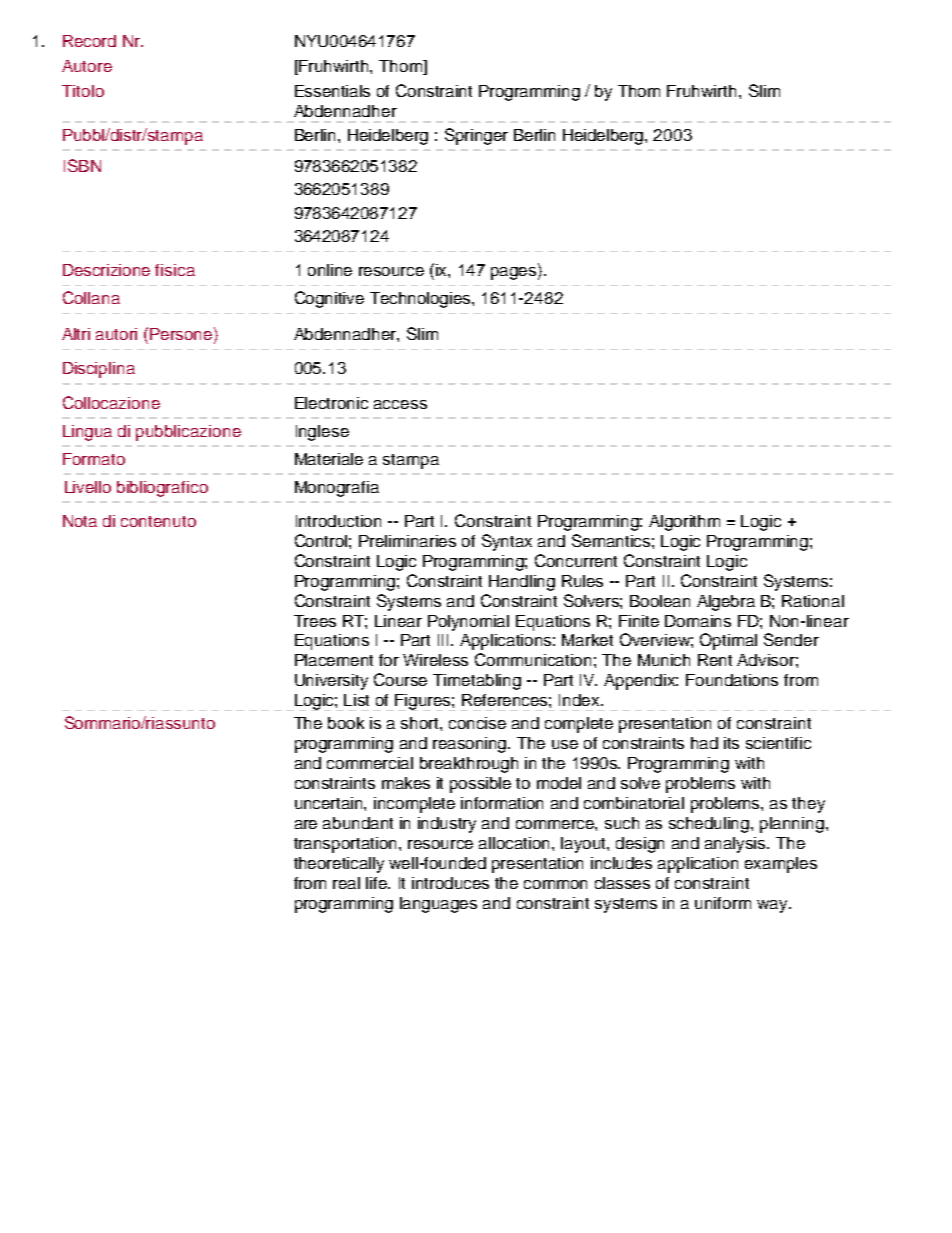  Describe the element at coordinates (89, 41) in the page. I see `Record` at that location.
